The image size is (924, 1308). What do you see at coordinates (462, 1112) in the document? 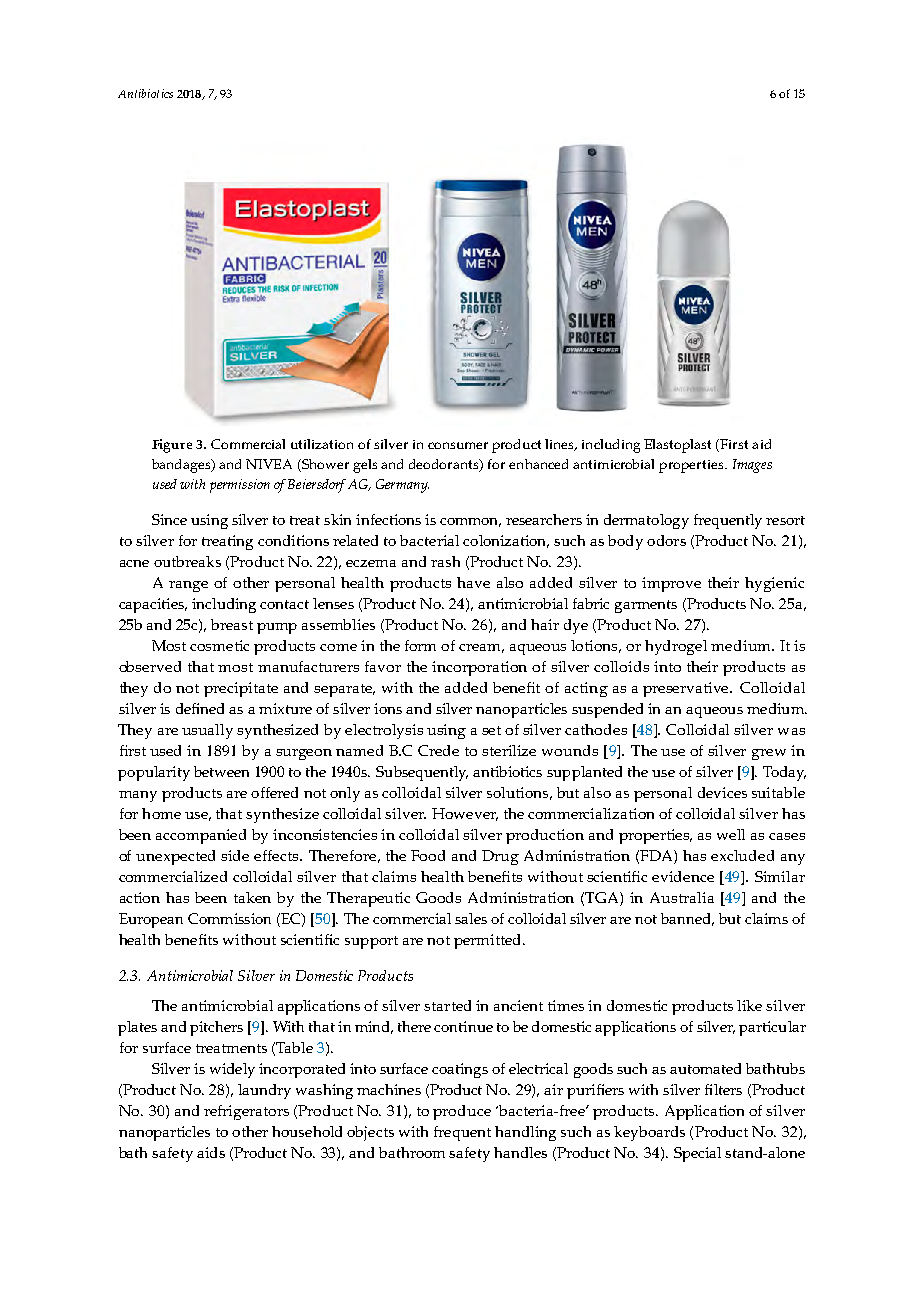
I see `produce` at bounding box center [462, 1112].
